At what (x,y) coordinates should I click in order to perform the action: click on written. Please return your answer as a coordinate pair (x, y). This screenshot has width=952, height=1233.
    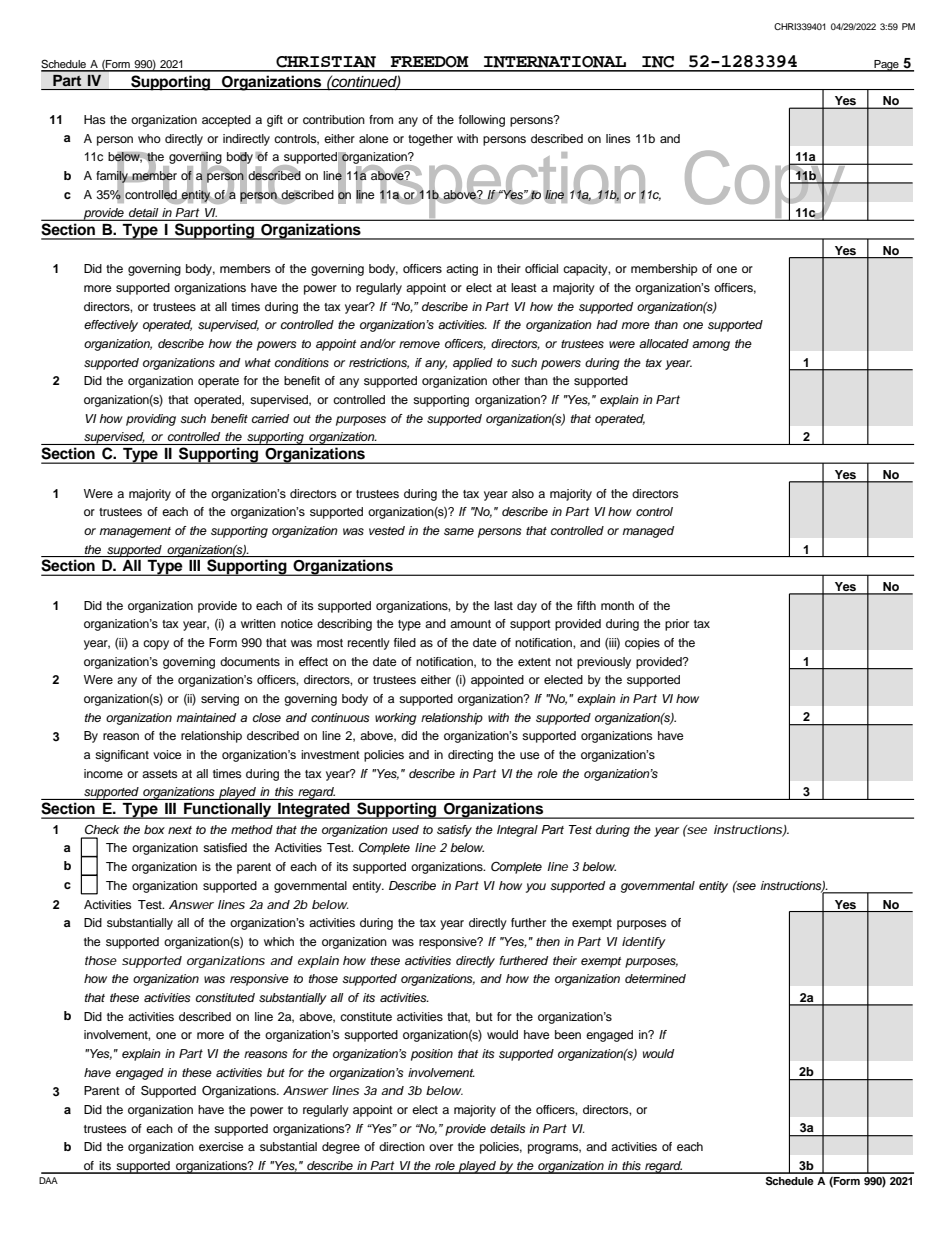
    Looking at the image, I should click on (258, 623).
